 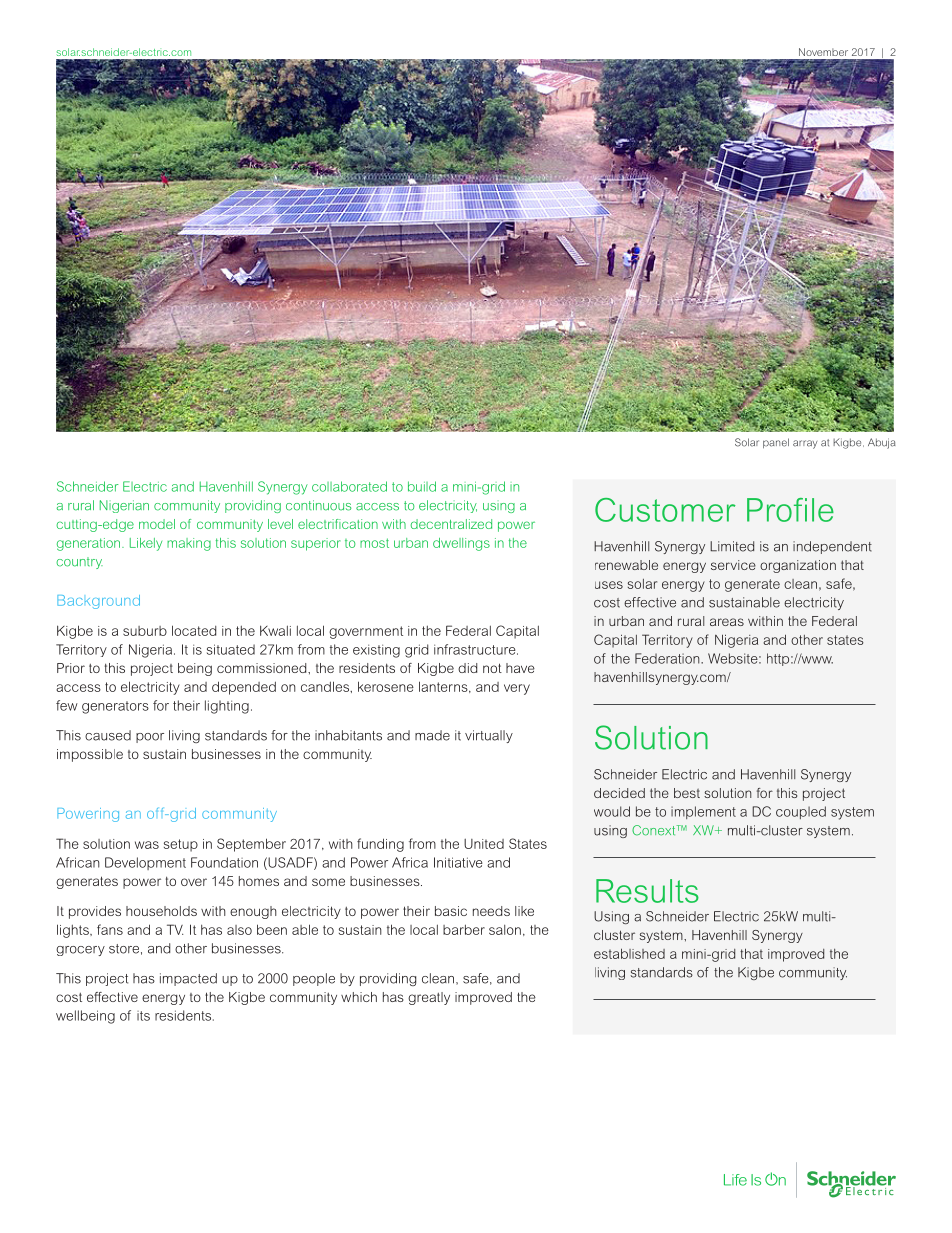 I want to click on build, so click(x=422, y=486).
